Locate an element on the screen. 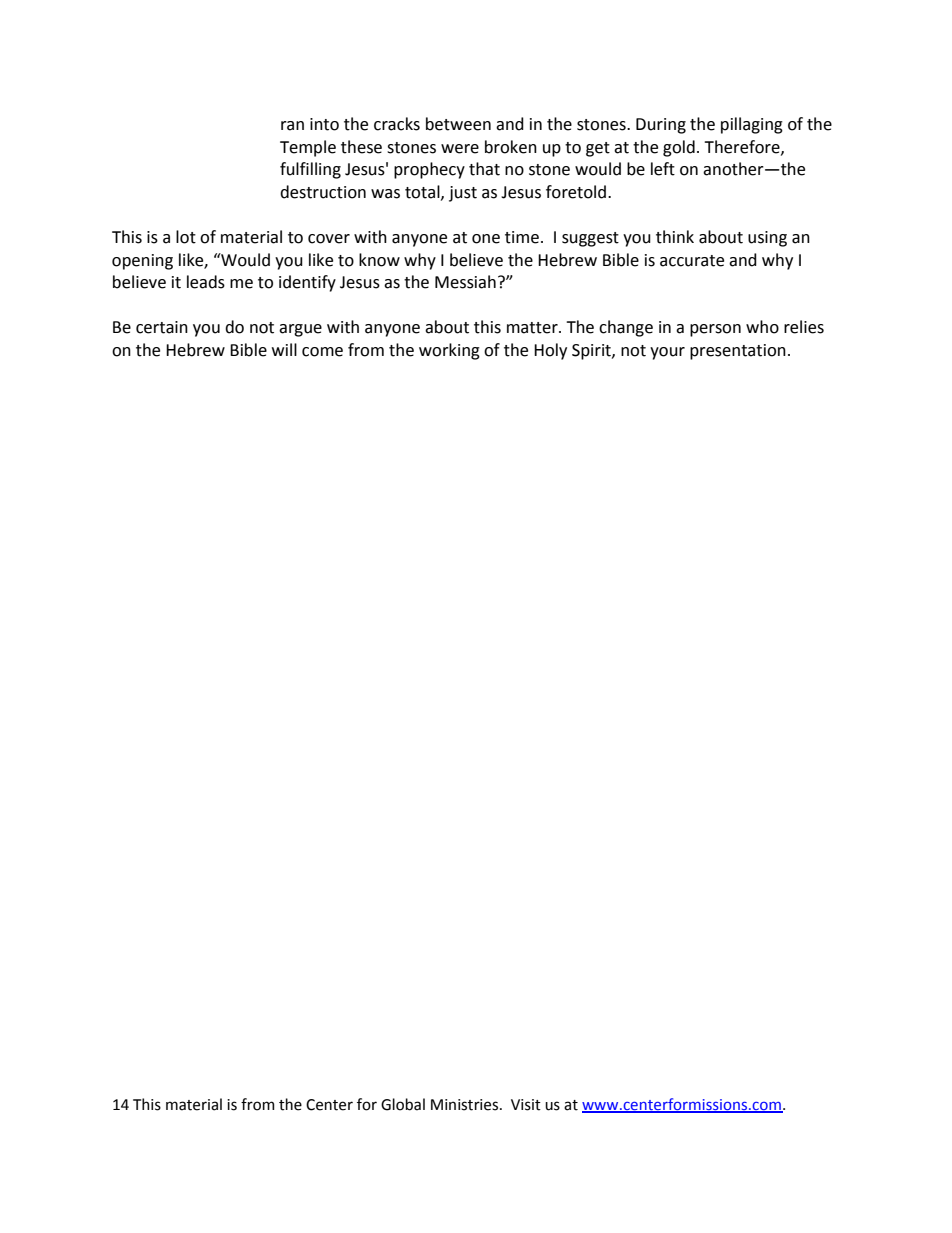 This screenshot has height=1233, width=952. Therefore is located at coordinates (743, 147).
